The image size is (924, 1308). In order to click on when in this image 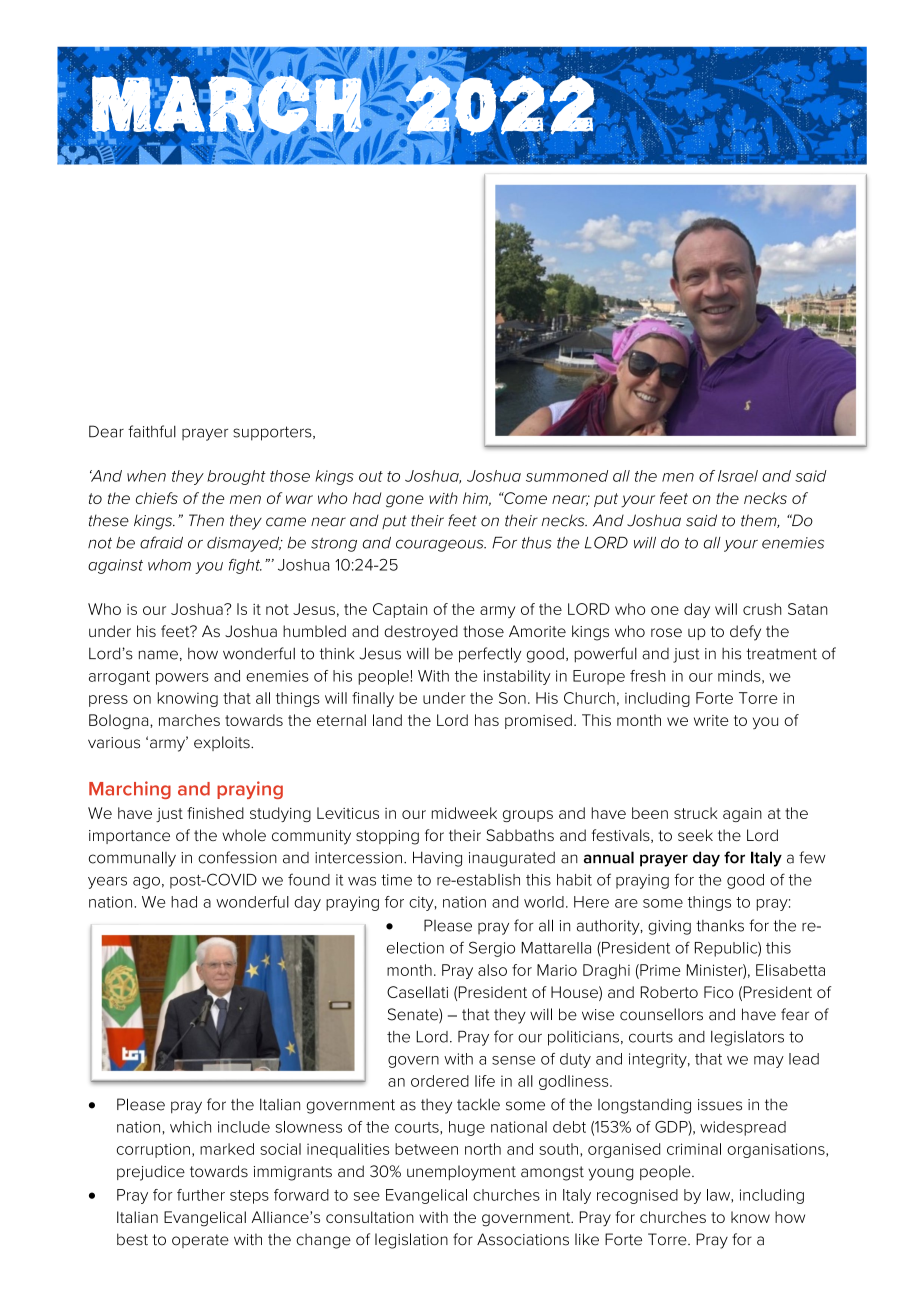, I will do `click(146, 476)`.
